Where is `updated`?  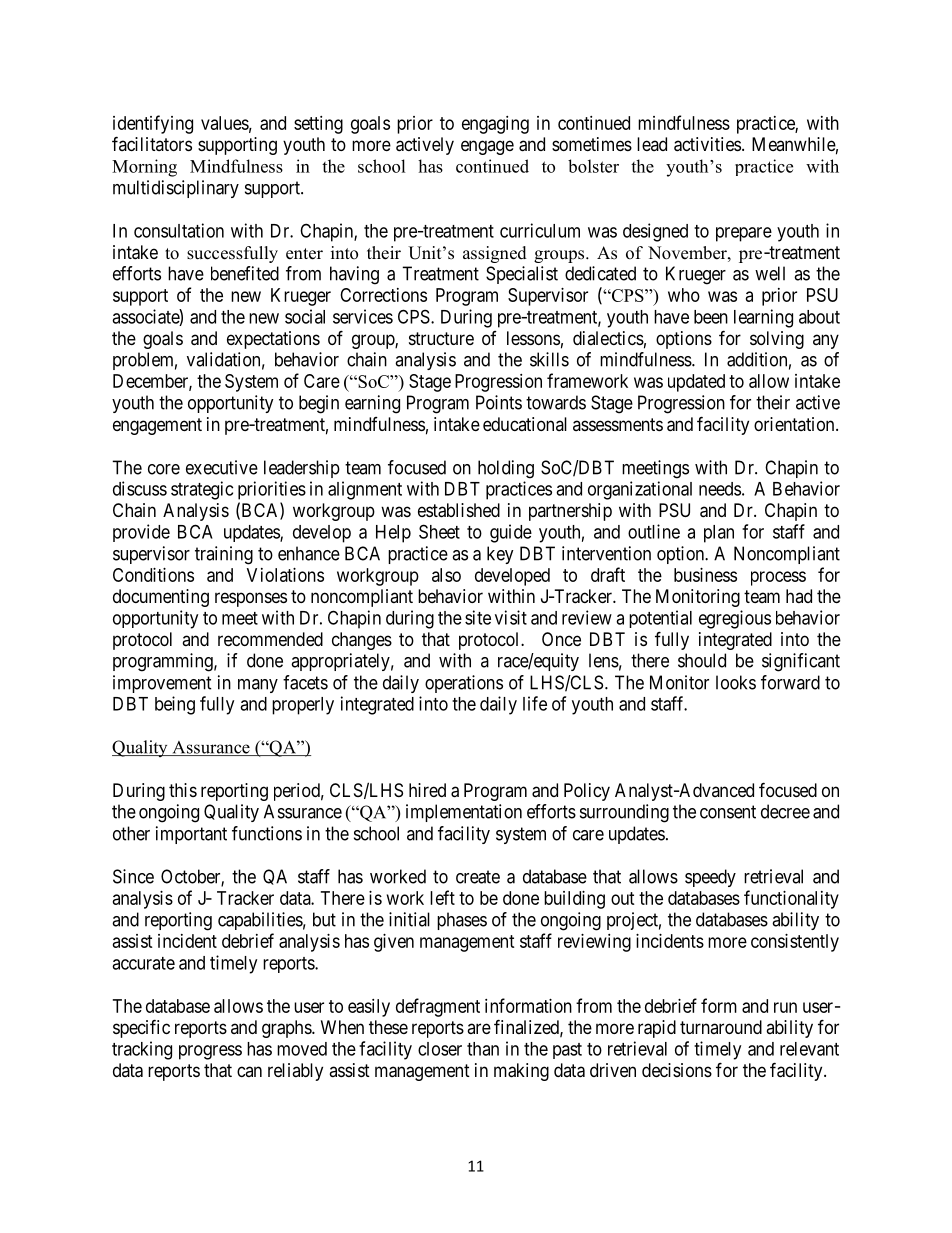 updated is located at coordinates (696, 383).
